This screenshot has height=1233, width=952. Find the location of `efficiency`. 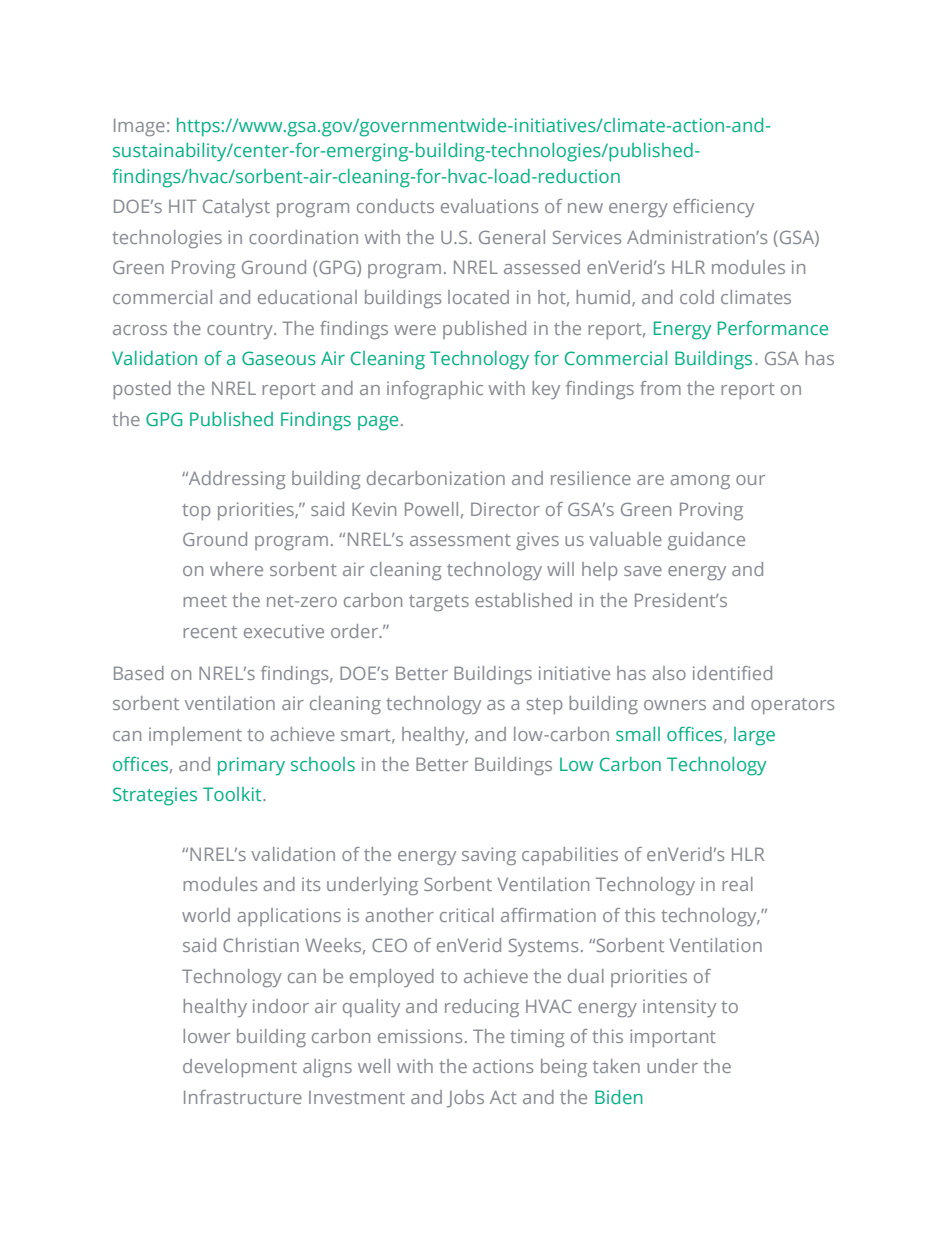

efficiency is located at coordinates (713, 208).
